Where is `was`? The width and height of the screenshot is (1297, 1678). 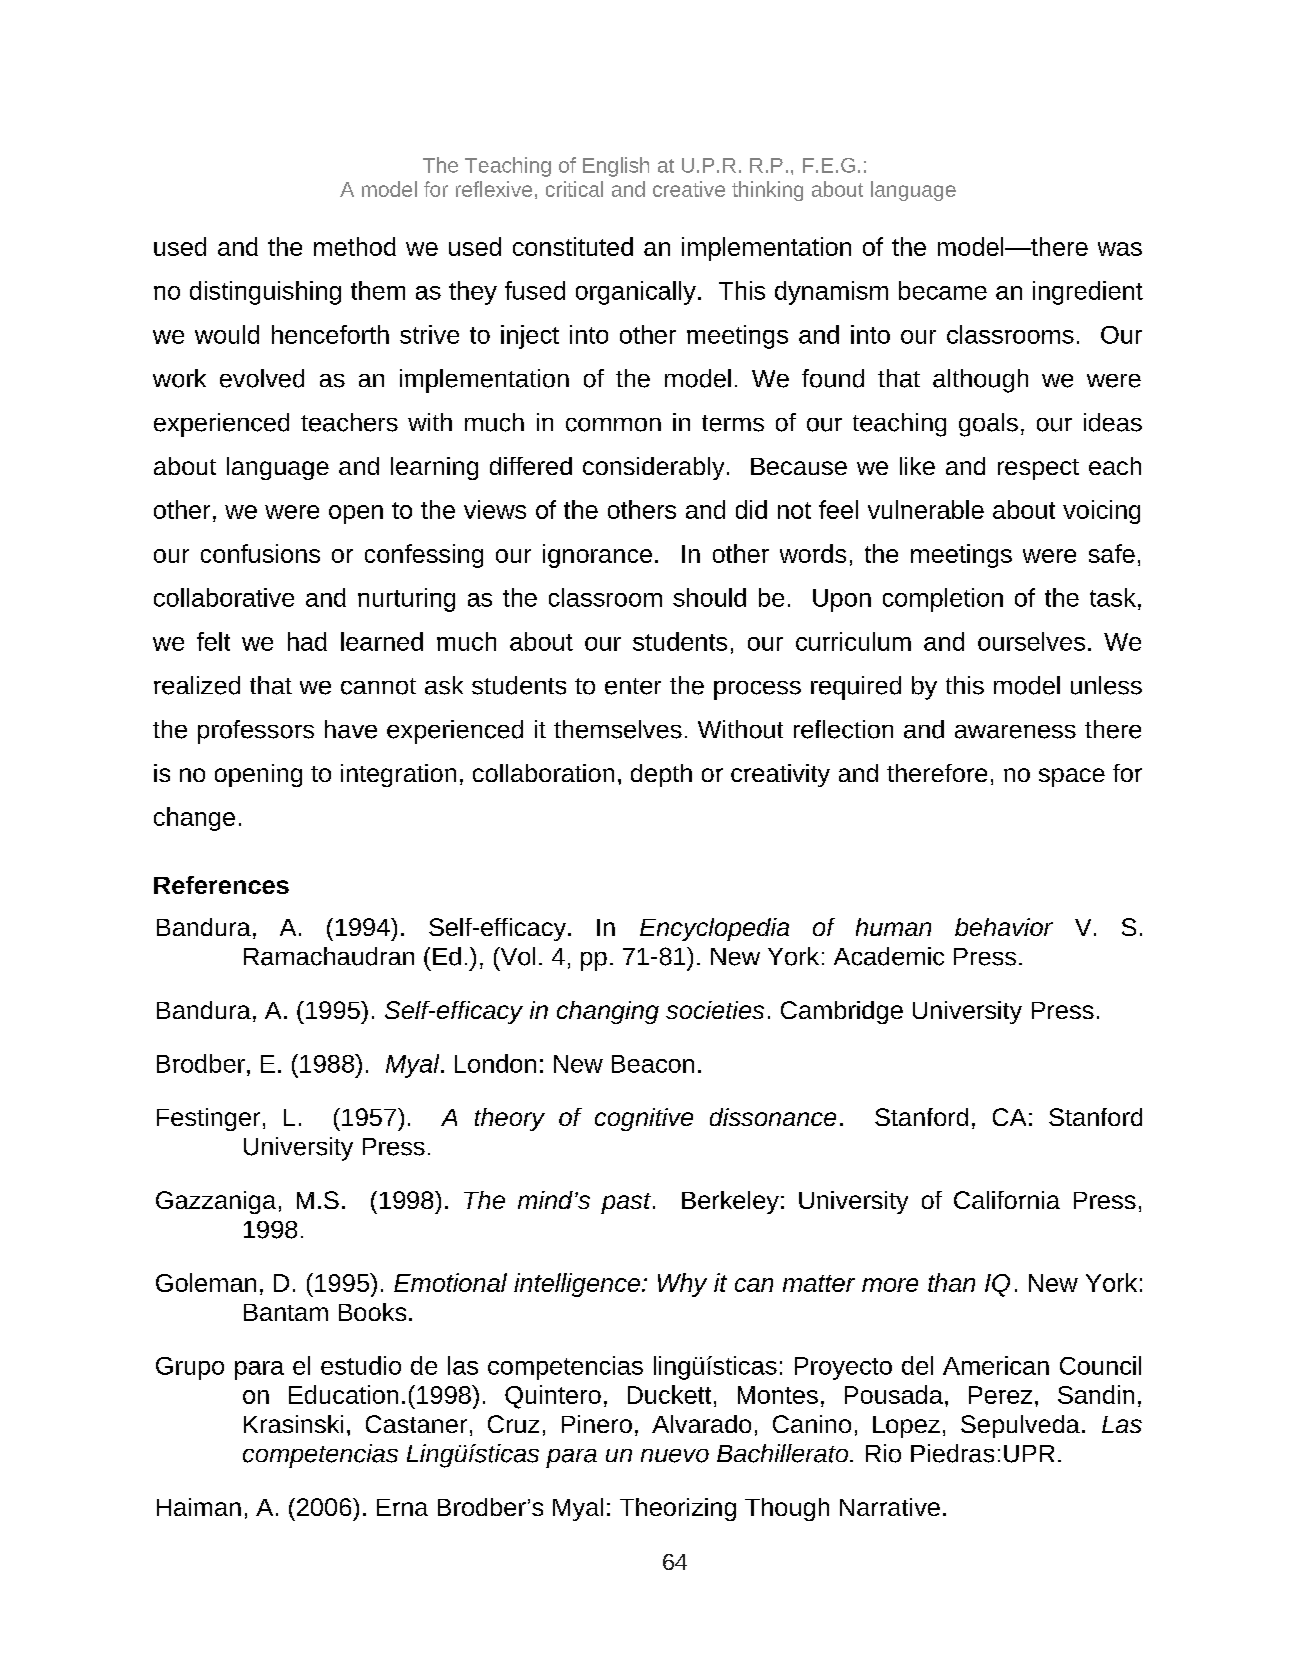
was is located at coordinates (1120, 249).
